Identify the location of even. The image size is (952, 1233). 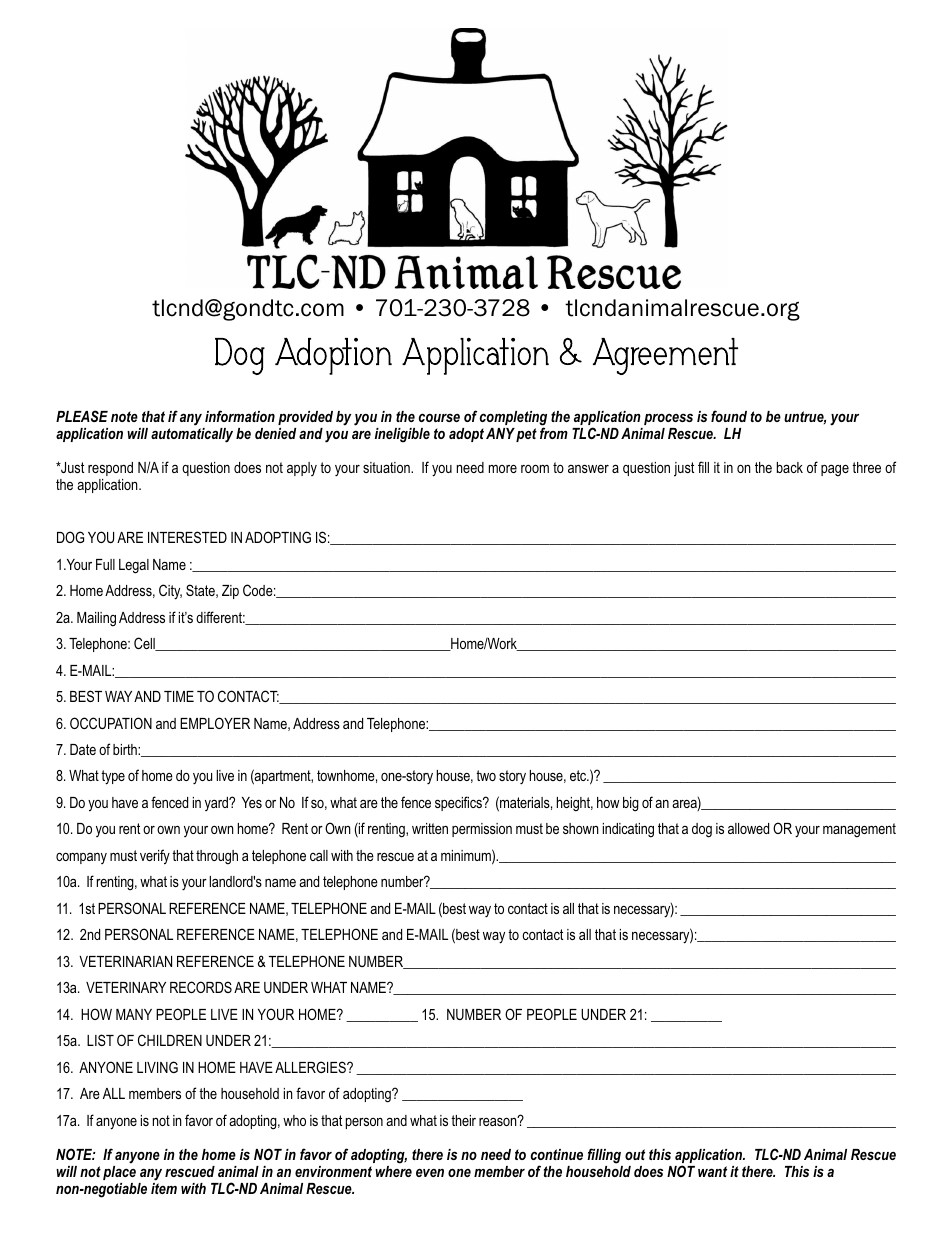
(430, 1173).
